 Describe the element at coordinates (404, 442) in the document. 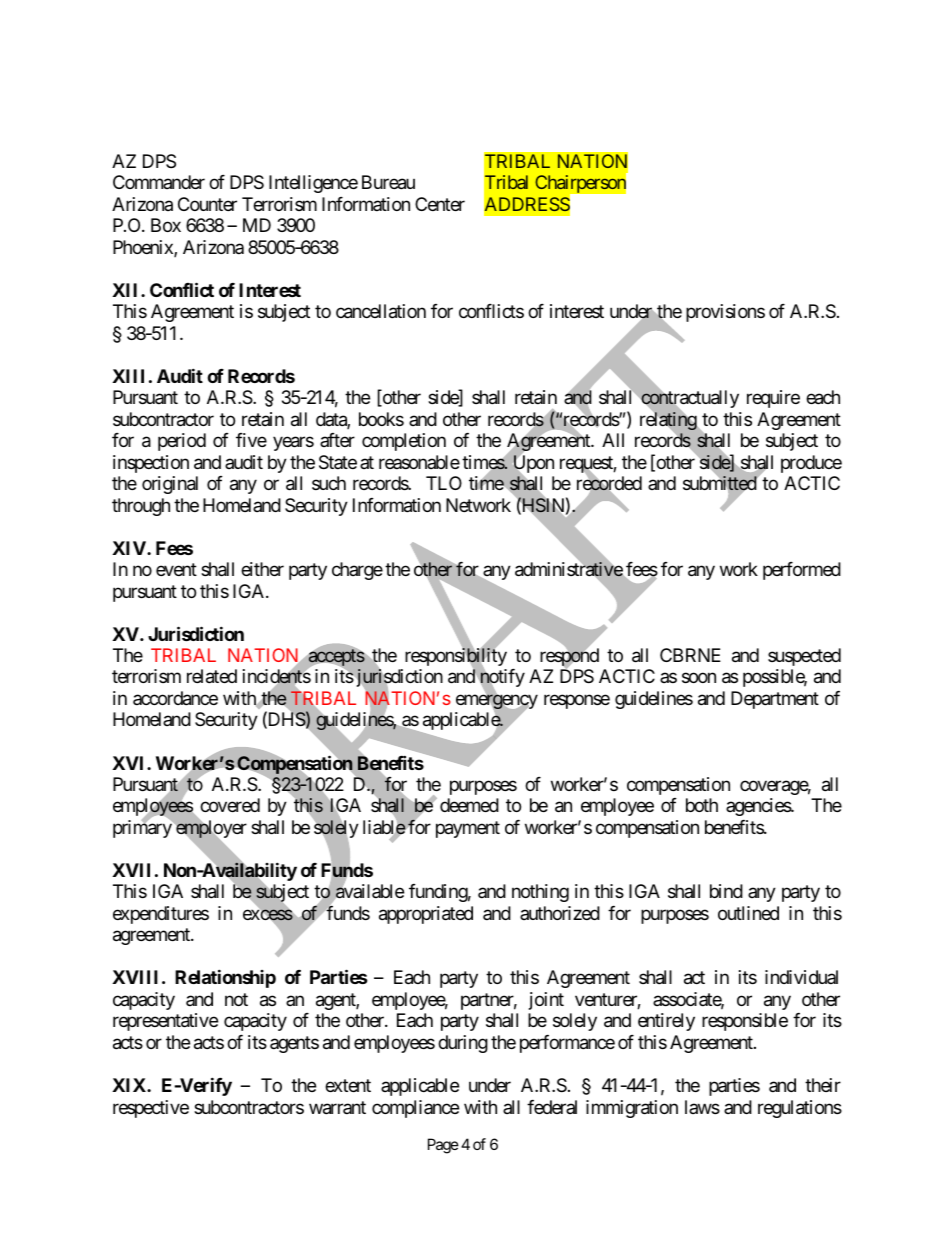

I see `completion` at that location.
